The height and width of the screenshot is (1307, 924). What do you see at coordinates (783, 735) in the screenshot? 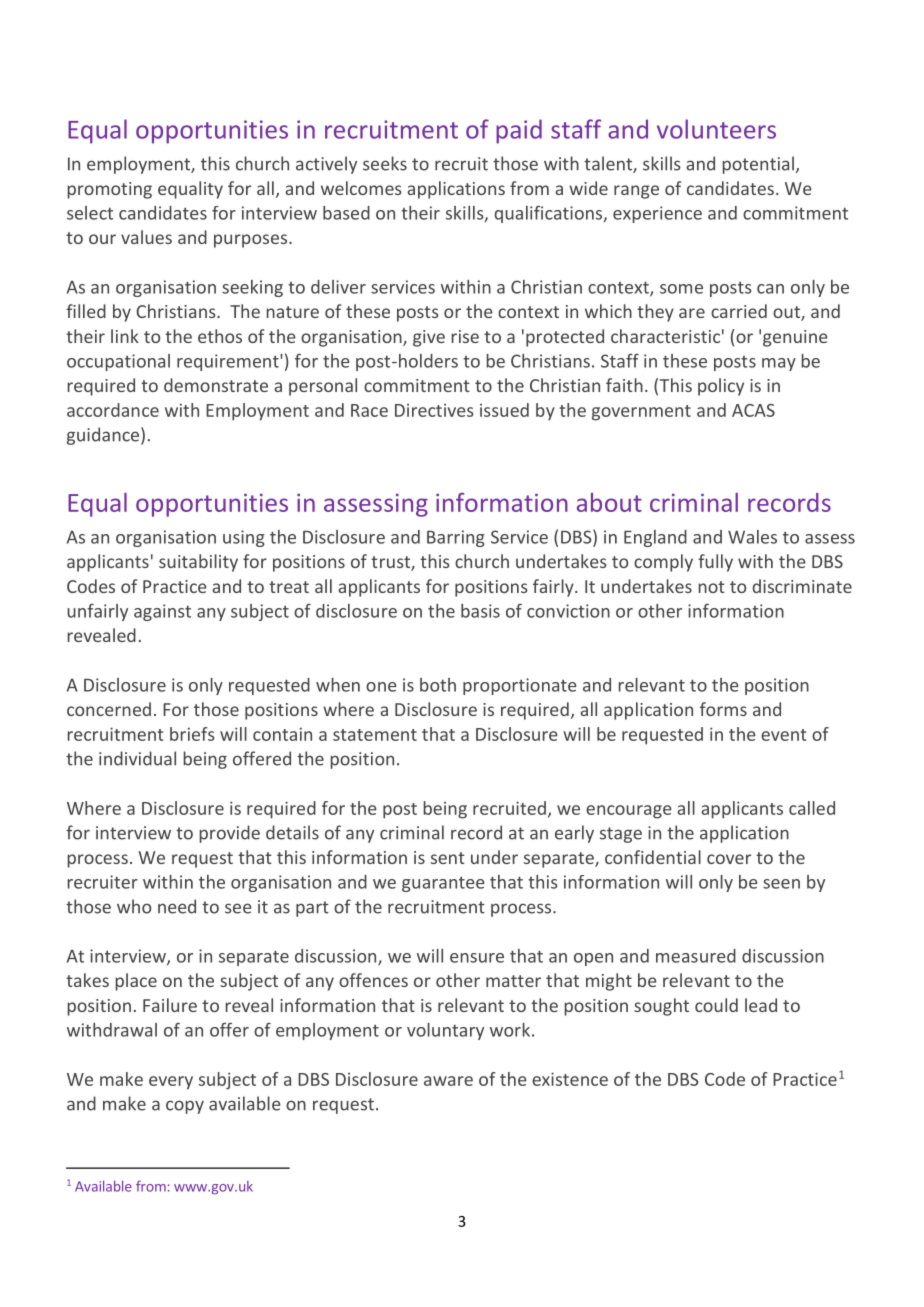
I see `event` at bounding box center [783, 735].
